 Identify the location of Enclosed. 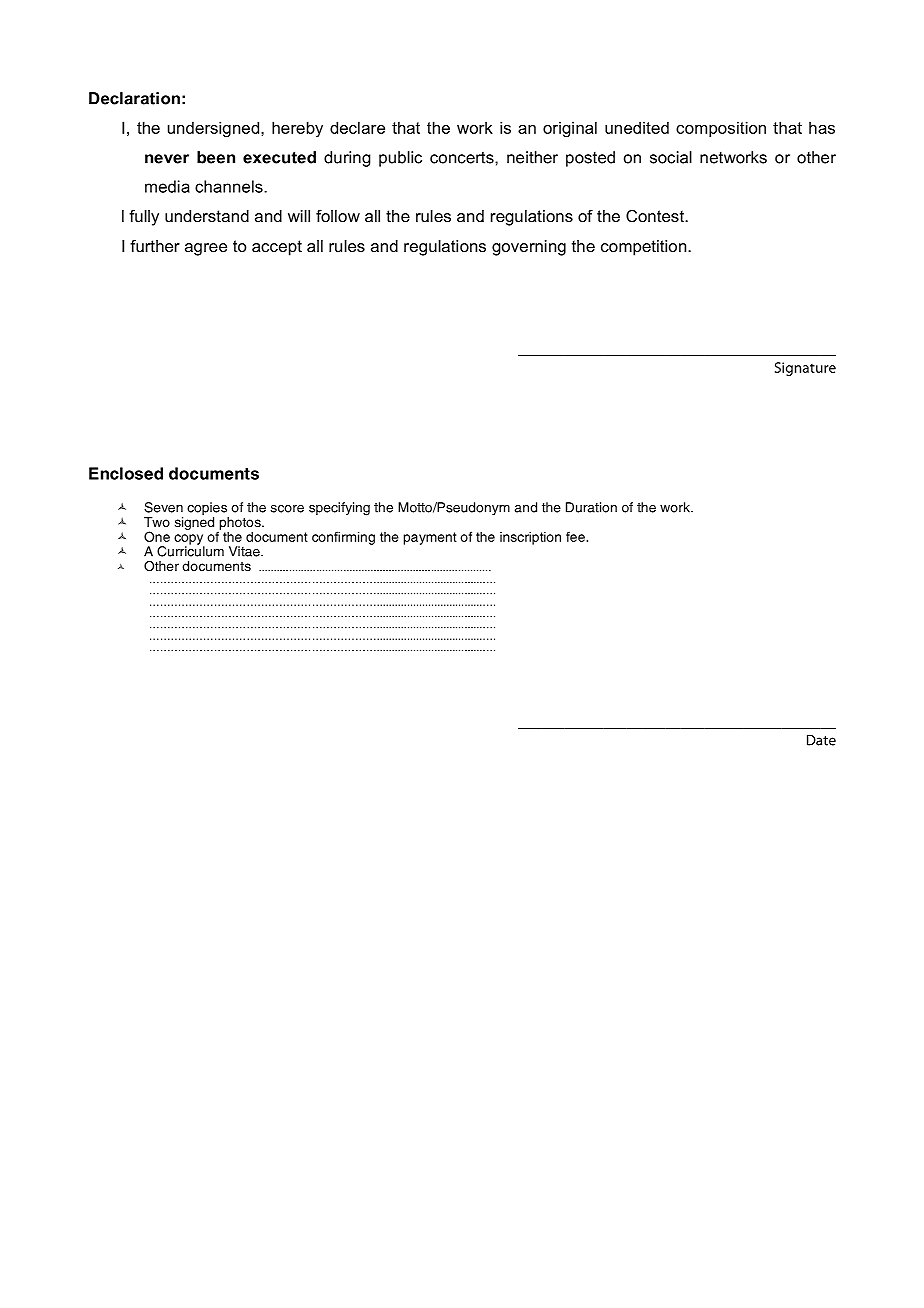
(126, 473).
